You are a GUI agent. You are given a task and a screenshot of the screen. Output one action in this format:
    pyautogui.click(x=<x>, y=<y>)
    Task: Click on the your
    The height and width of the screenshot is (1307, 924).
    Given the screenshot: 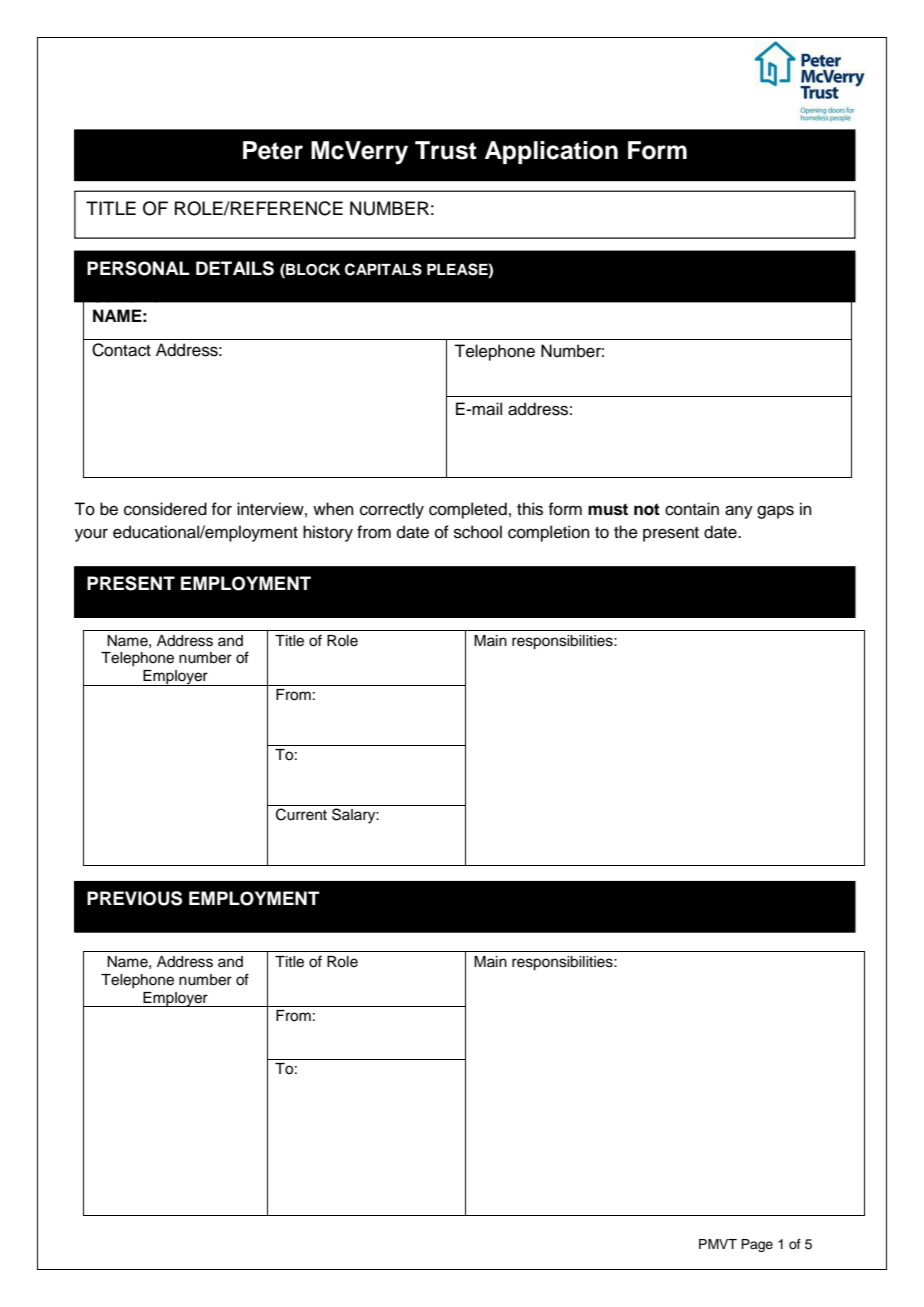 What is the action you would take?
    pyautogui.click(x=91, y=535)
